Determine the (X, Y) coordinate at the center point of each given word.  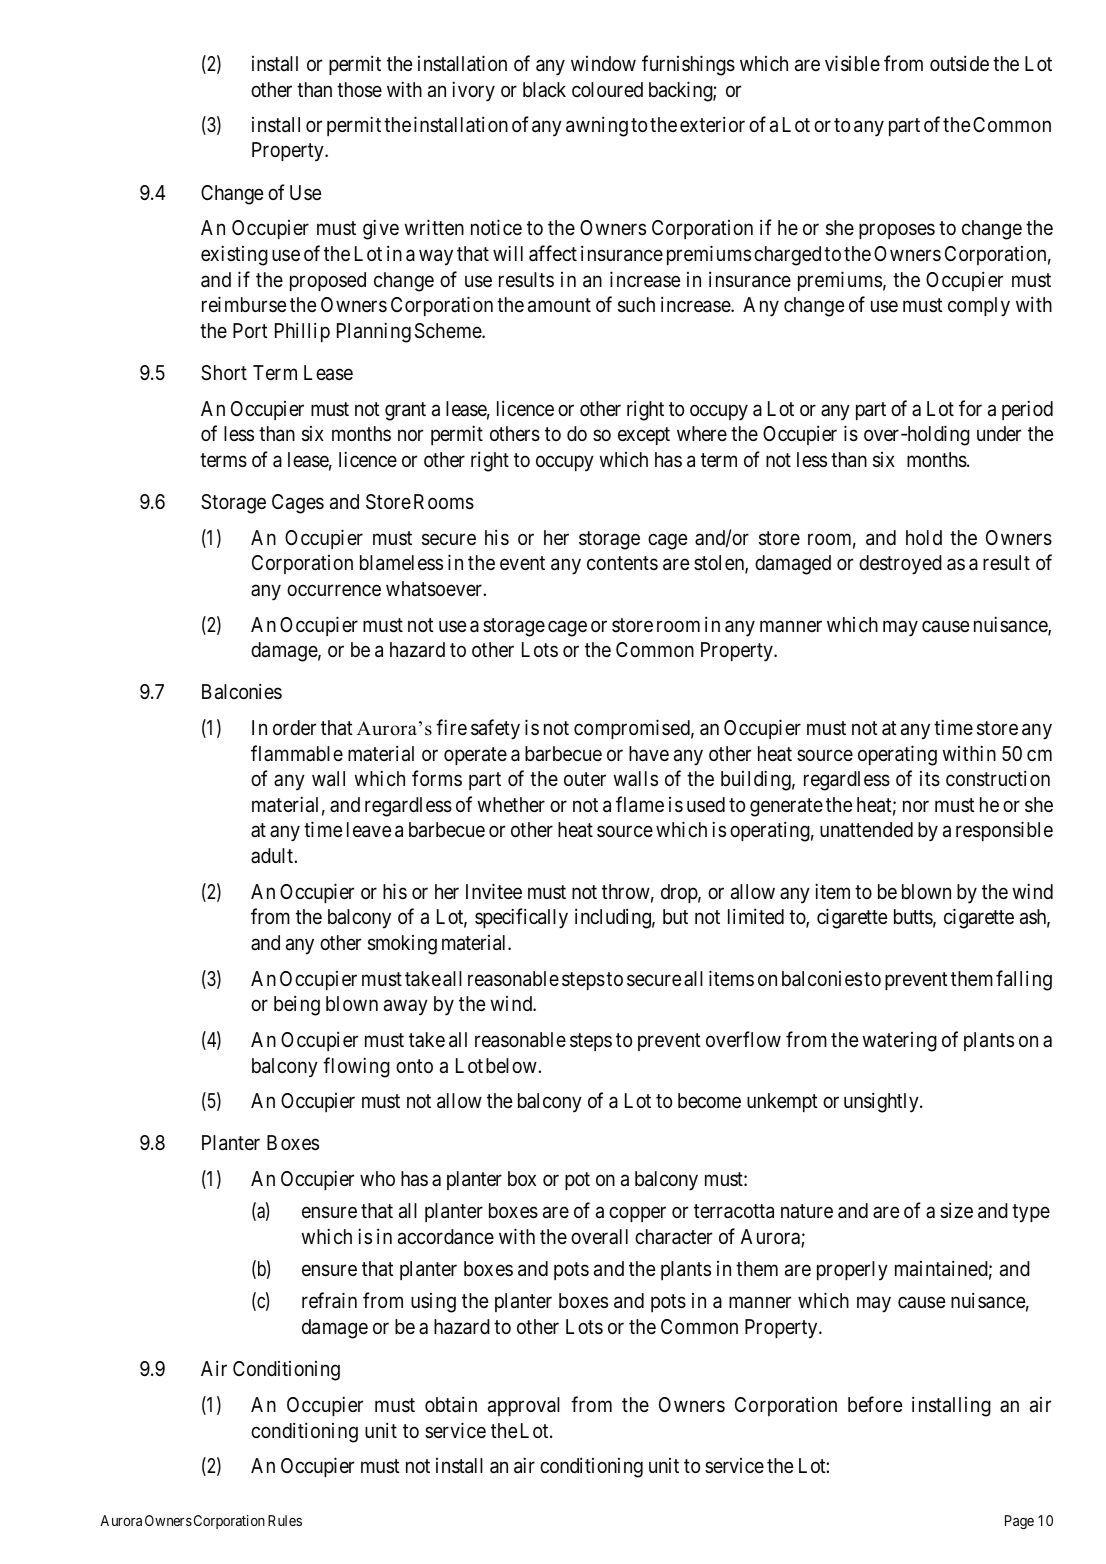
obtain (451, 1404)
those (359, 90)
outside (959, 63)
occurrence (334, 590)
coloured (607, 90)
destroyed (900, 565)
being (297, 1005)
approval (524, 1406)
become (709, 1101)
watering (899, 1042)
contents (622, 563)
